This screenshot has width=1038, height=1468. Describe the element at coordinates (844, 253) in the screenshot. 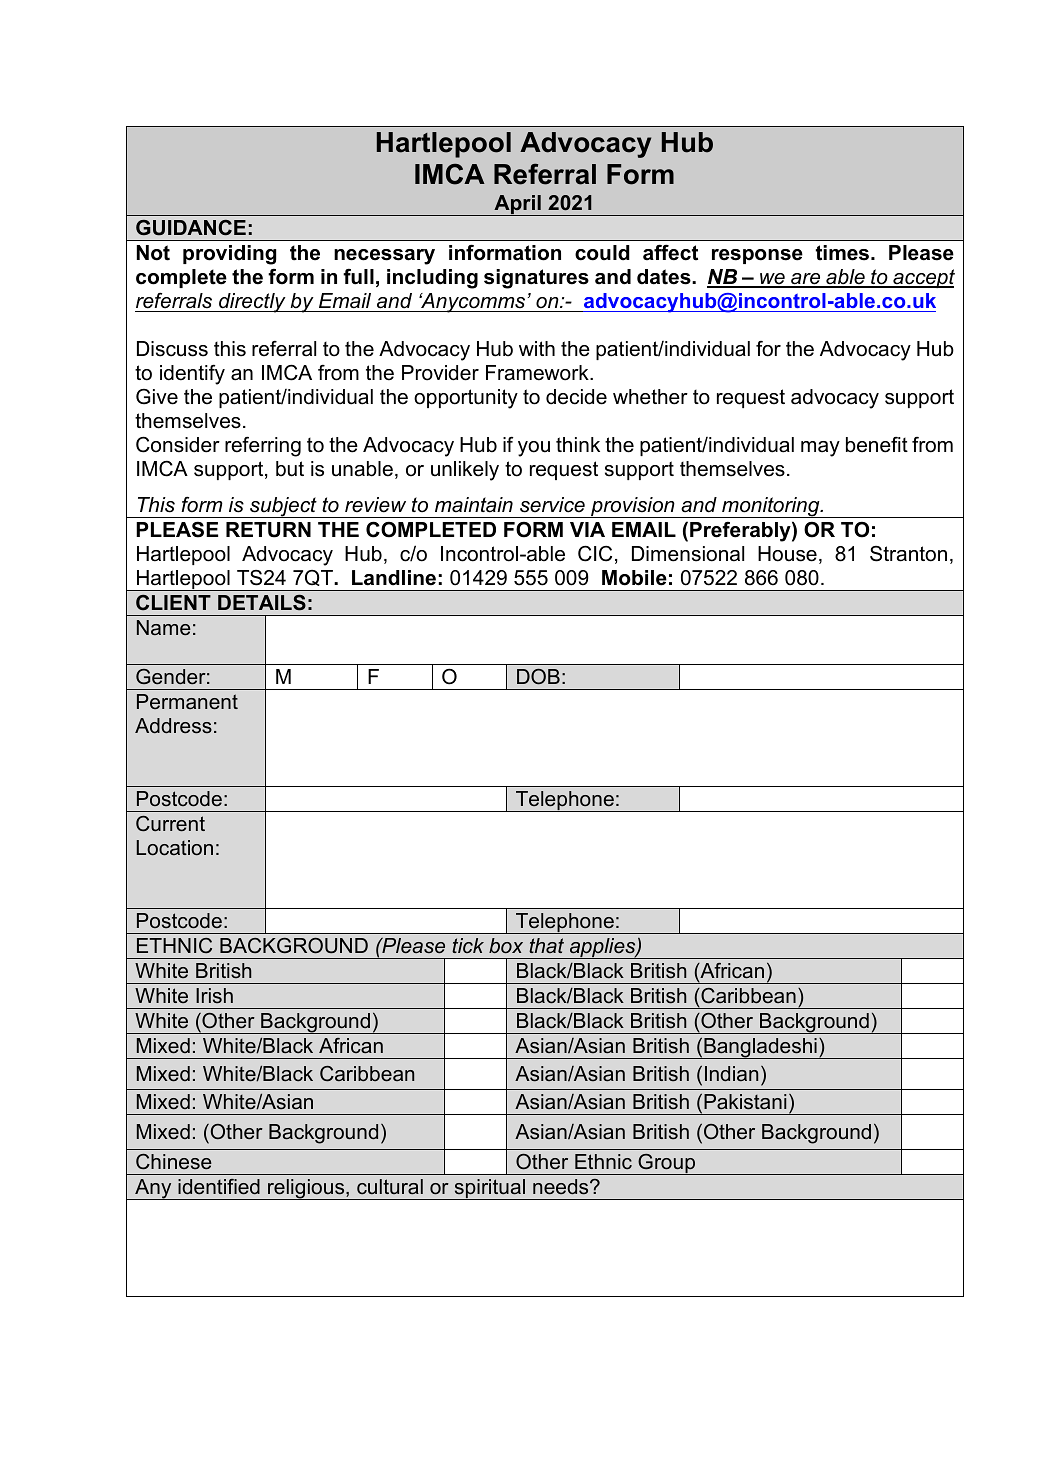

I see `times` at that location.
